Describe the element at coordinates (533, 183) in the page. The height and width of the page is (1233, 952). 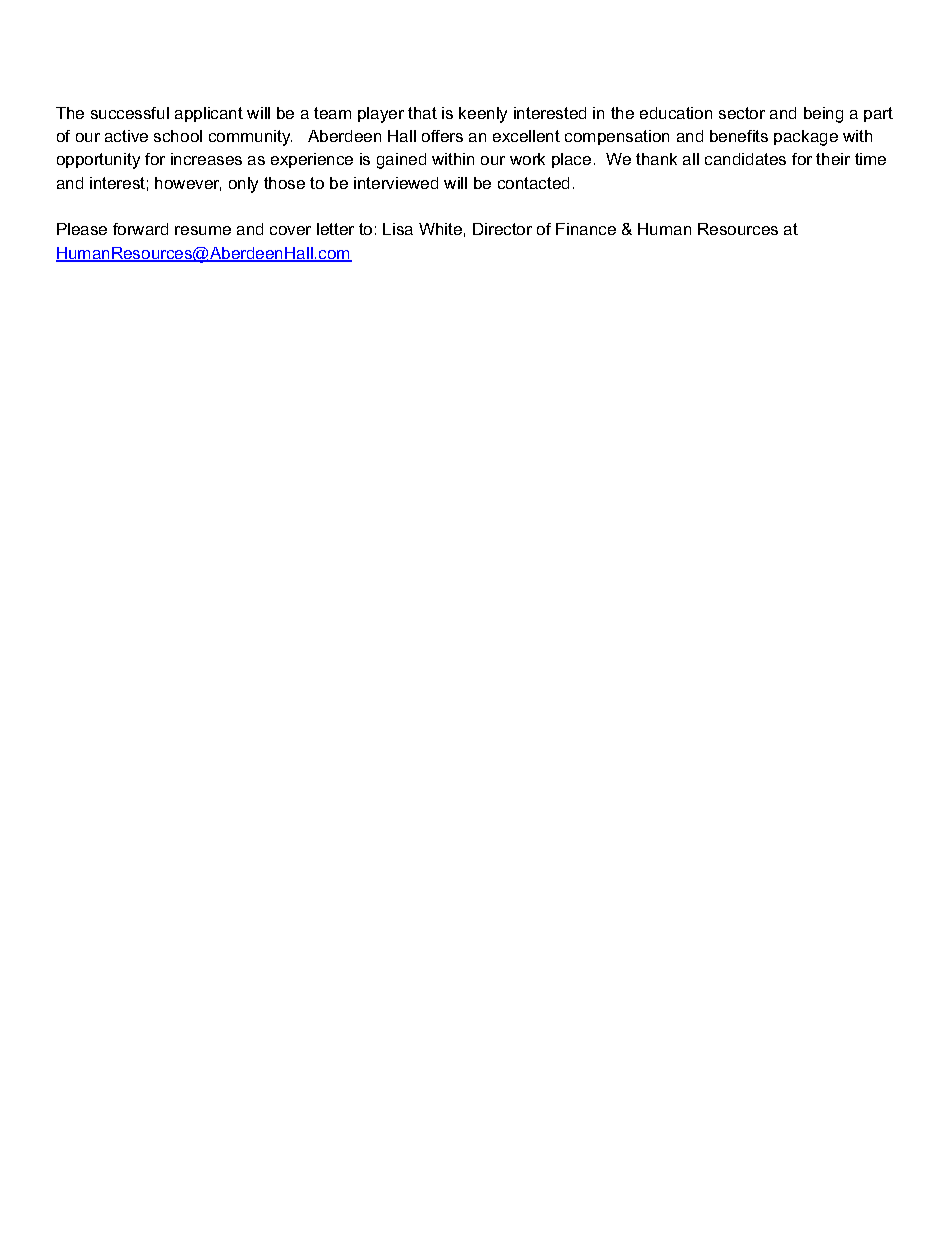
I see `contacted` at that location.
